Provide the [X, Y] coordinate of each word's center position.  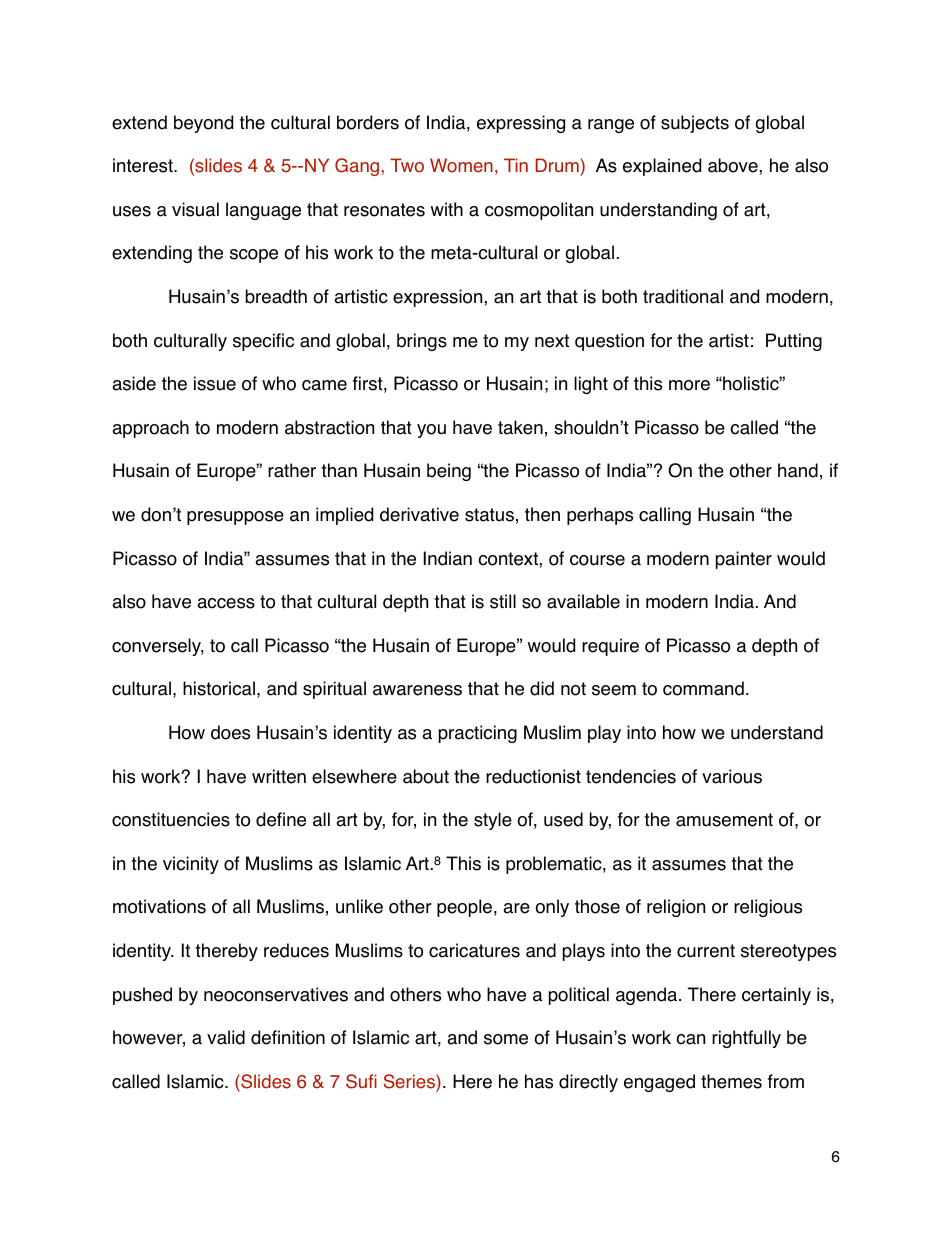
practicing [478, 734]
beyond [203, 124]
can [690, 1039]
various [732, 776]
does [230, 732]
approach [150, 429]
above [734, 165]
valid [226, 1037]
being [449, 472]
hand [798, 470]
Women [461, 165]
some [506, 1039]
